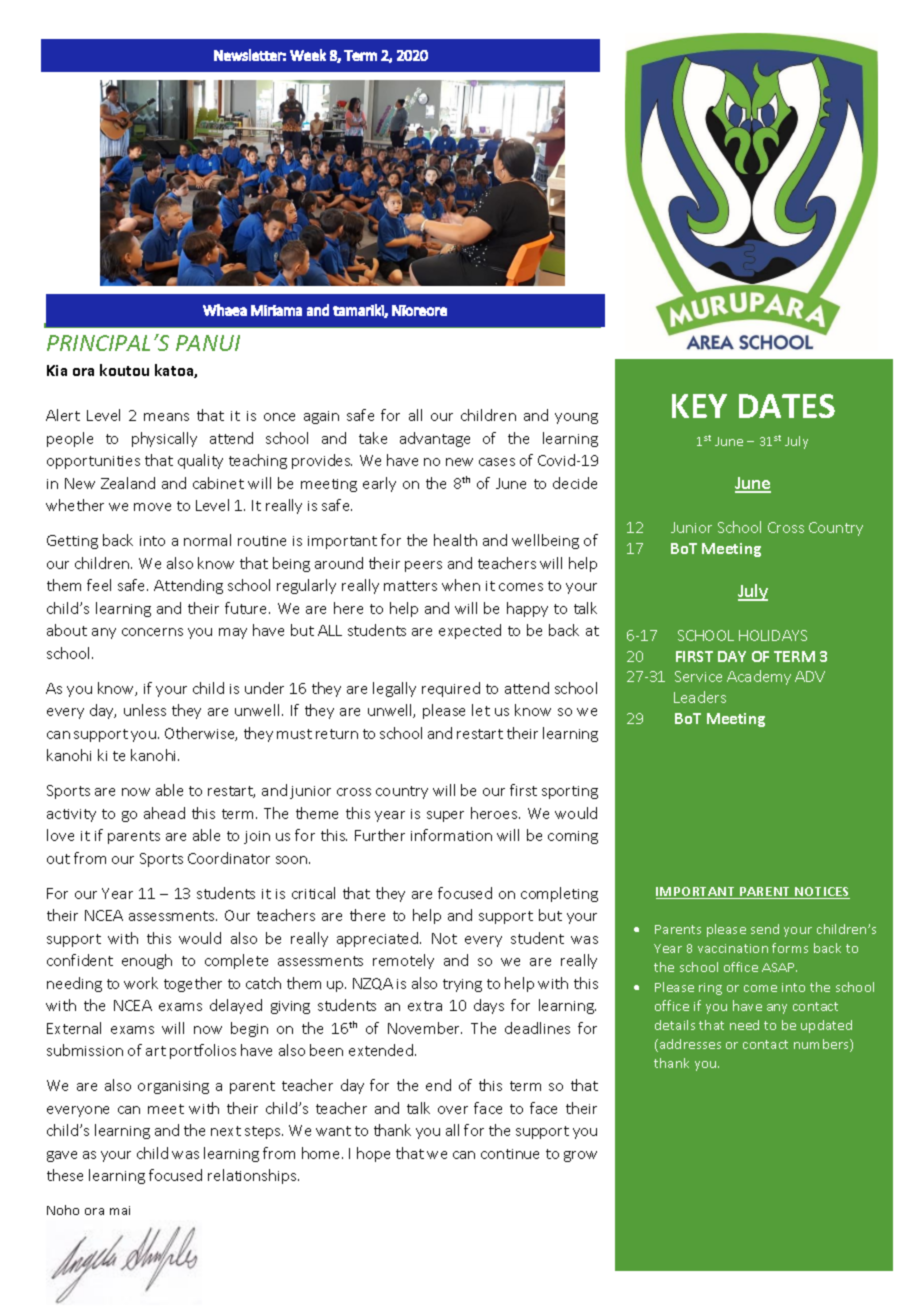  What do you see at coordinates (373, 1154) in the image?
I see `hope` at bounding box center [373, 1154].
